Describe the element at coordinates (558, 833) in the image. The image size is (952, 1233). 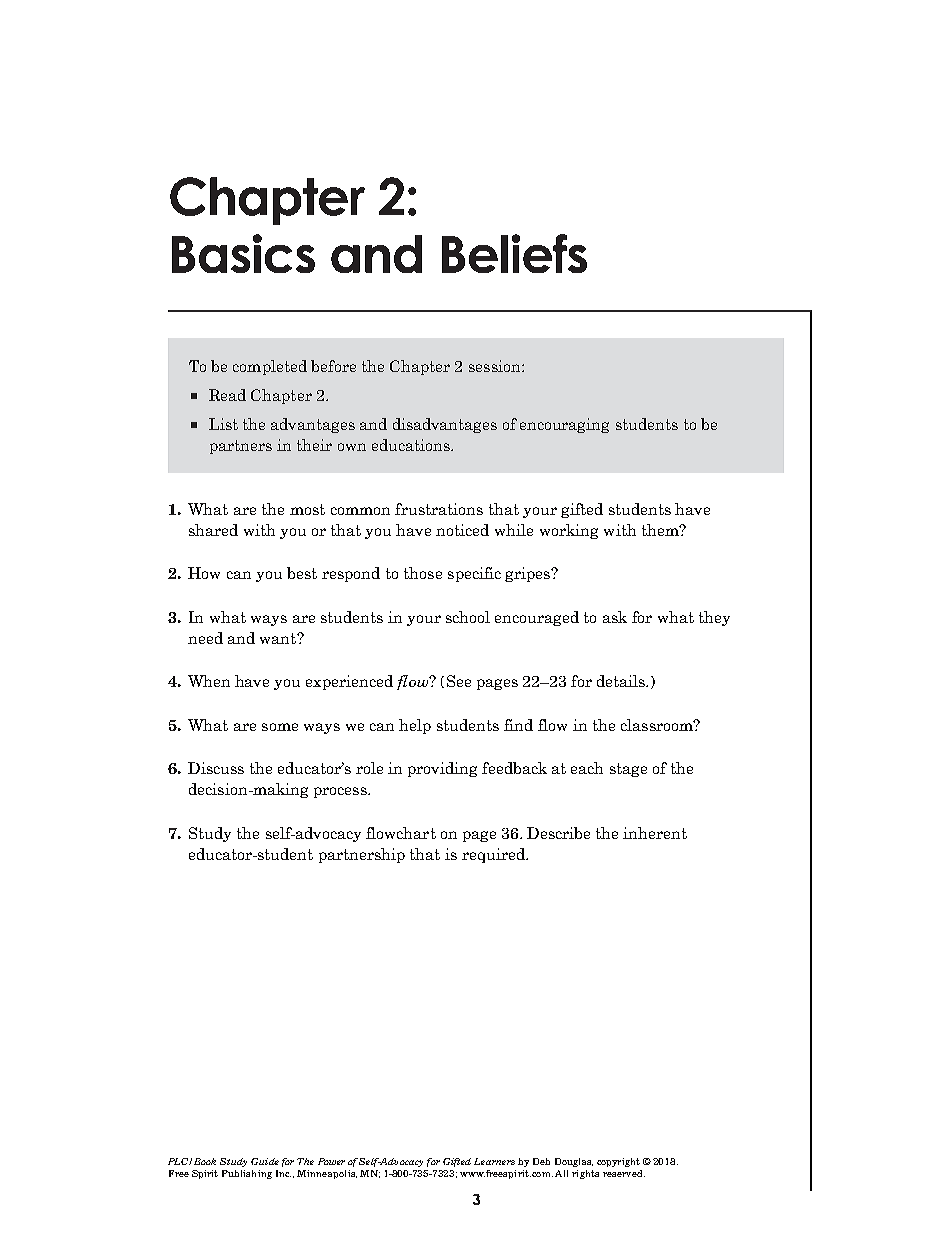
I see `Describe` at that location.
